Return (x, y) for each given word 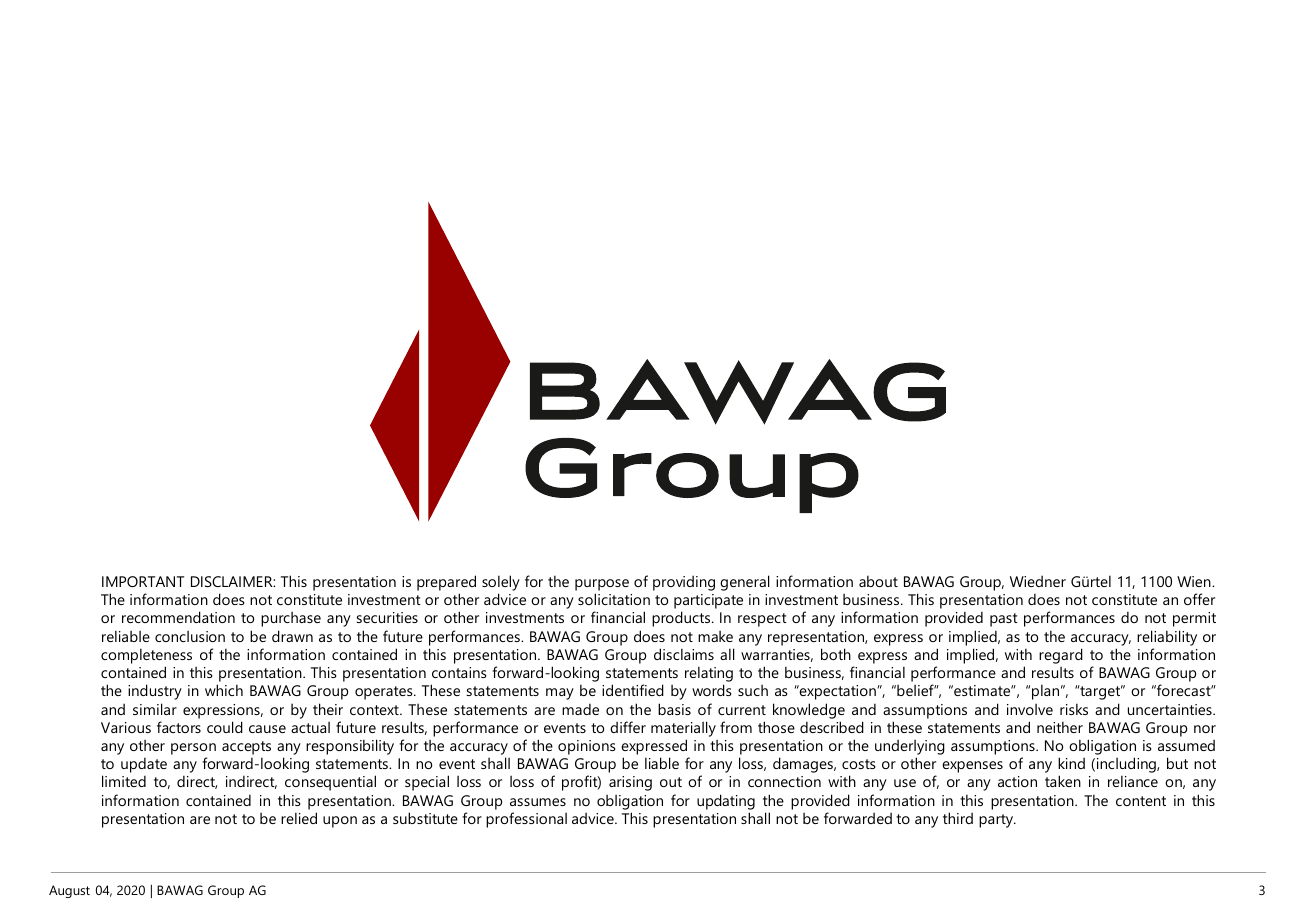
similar (155, 709)
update (144, 765)
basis (674, 709)
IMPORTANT (143, 581)
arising (630, 783)
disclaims (684, 654)
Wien (1195, 581)
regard (1061, 656)
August (69, 891)
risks (1074, 709)
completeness (146, 656)
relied (299, 818)
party (997, 821)
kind (1071, 763)
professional (526, 820)
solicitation (614, 599)
